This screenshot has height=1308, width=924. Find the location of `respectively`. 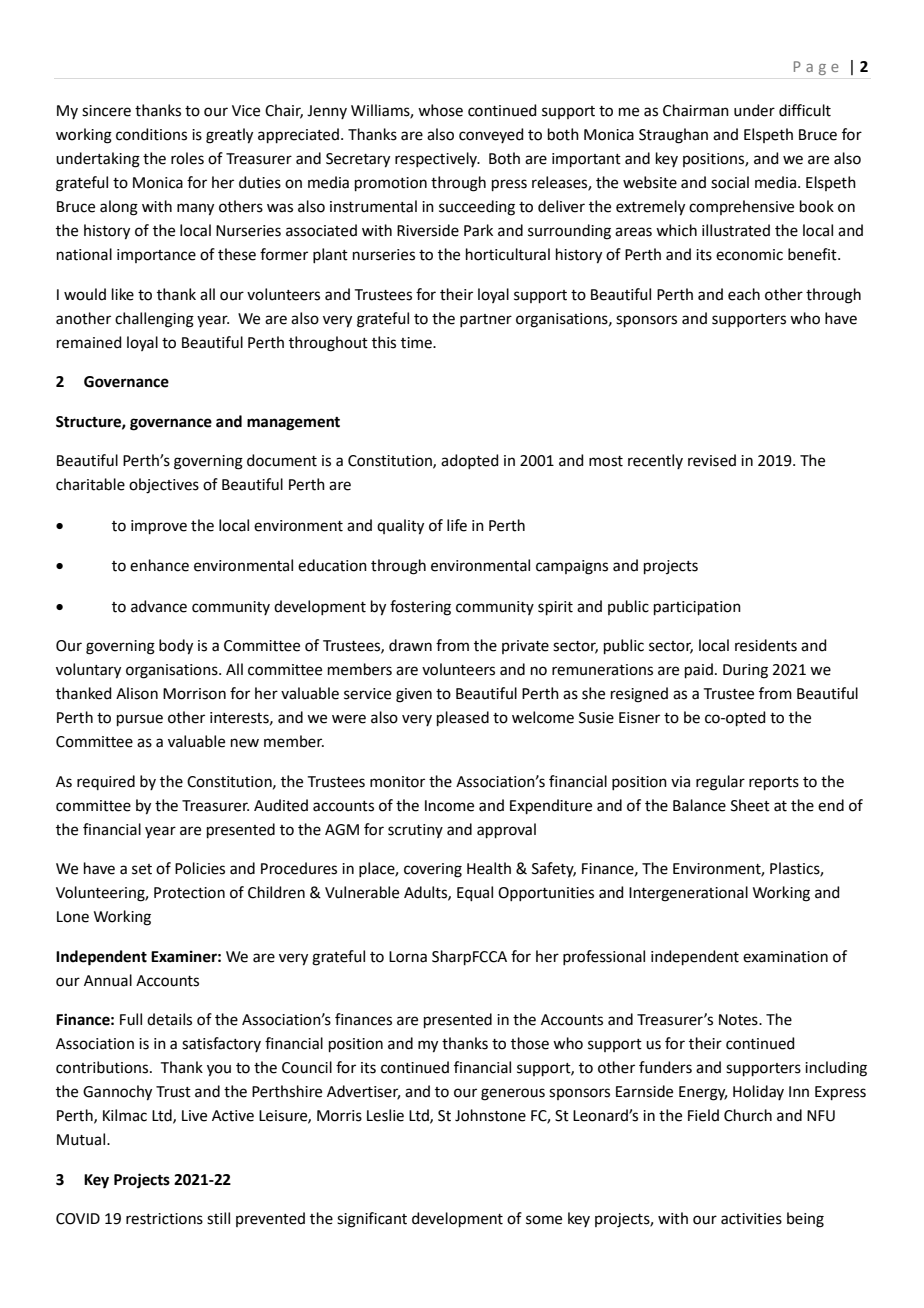

respectively is located at coordinates (437, 159).
